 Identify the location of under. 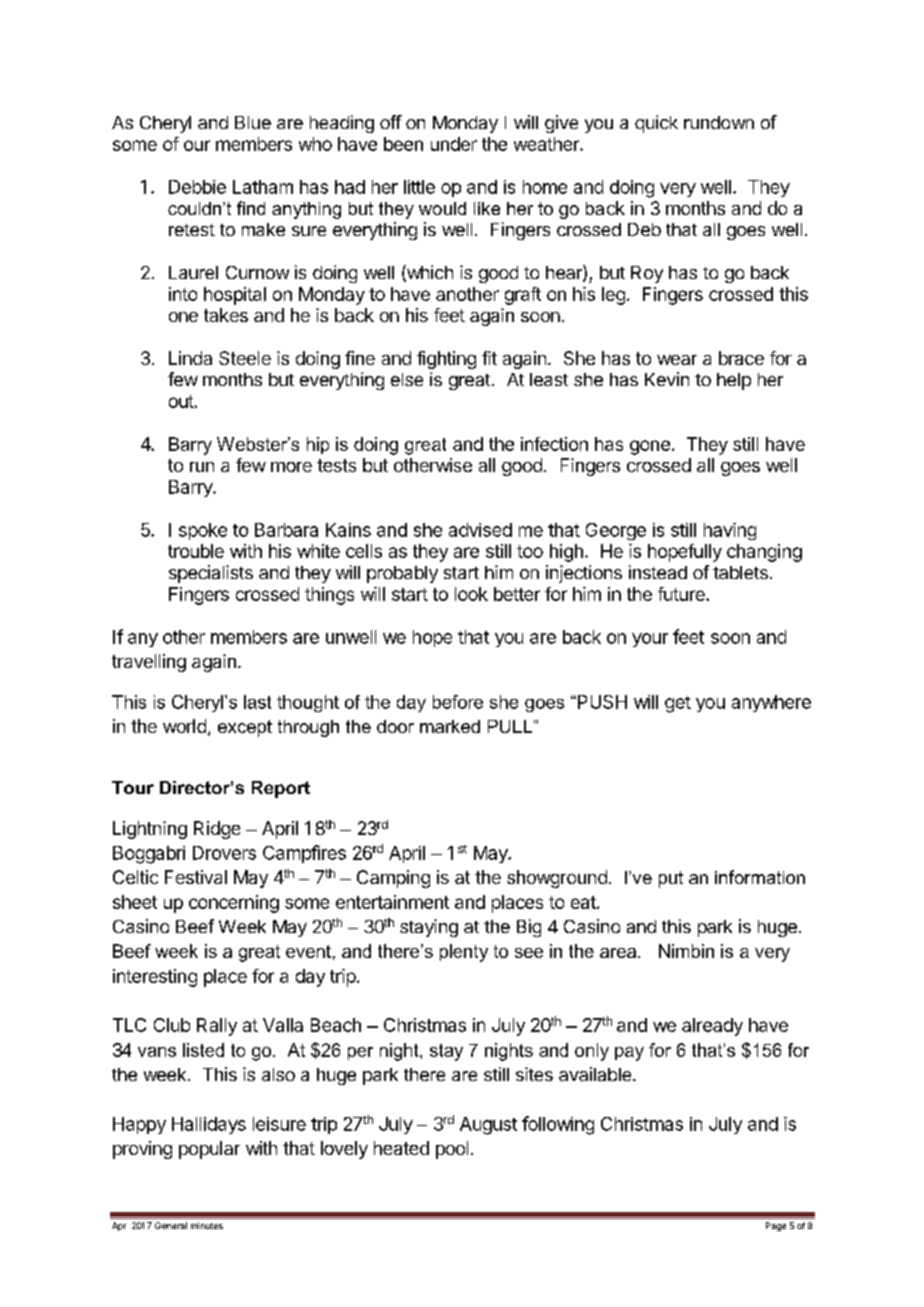
(454, 144).
